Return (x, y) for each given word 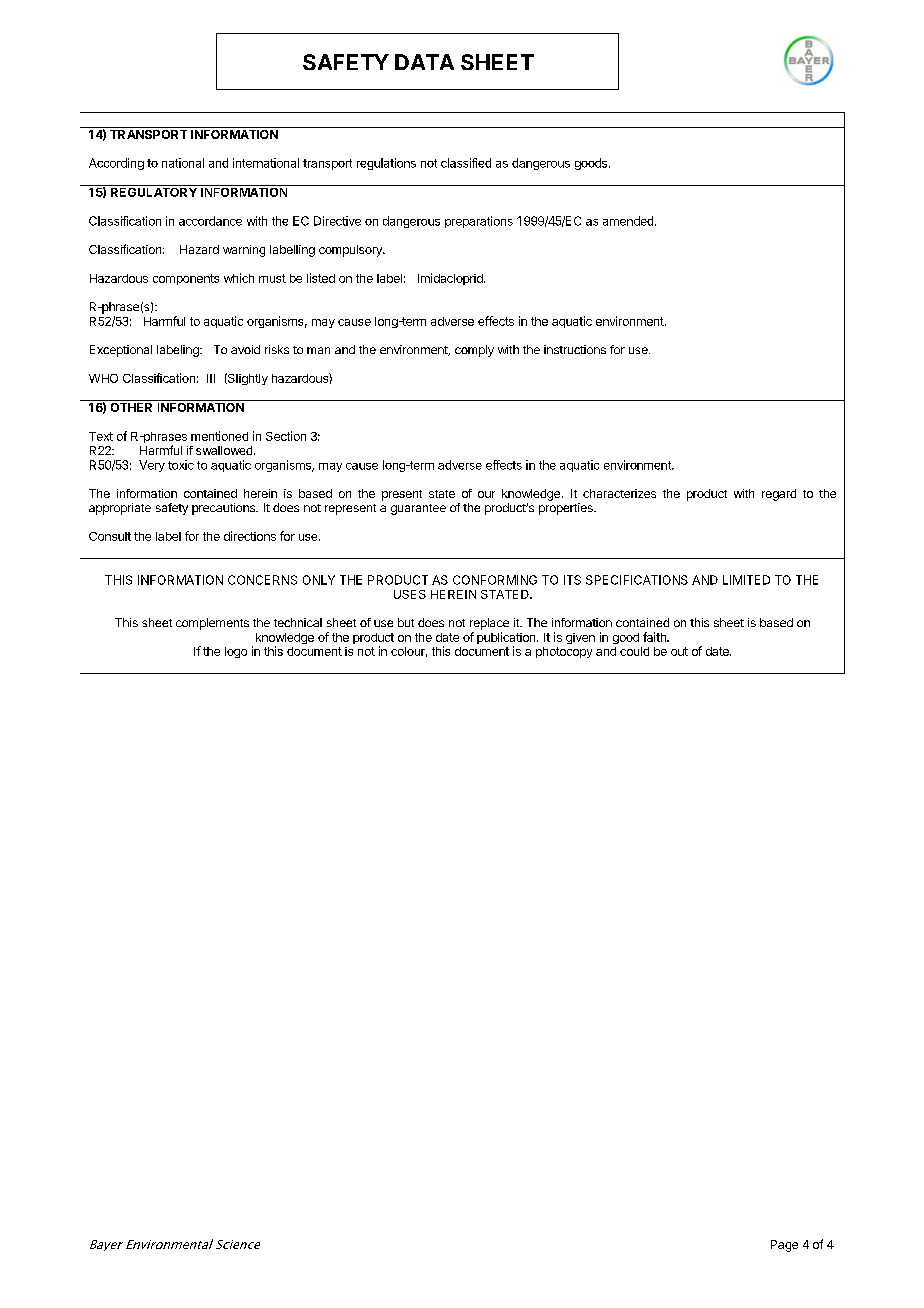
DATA (424, 62)
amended (628, 221)
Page (784, 1246)
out (679, 651)
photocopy (564, 652)
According (116, 164)
